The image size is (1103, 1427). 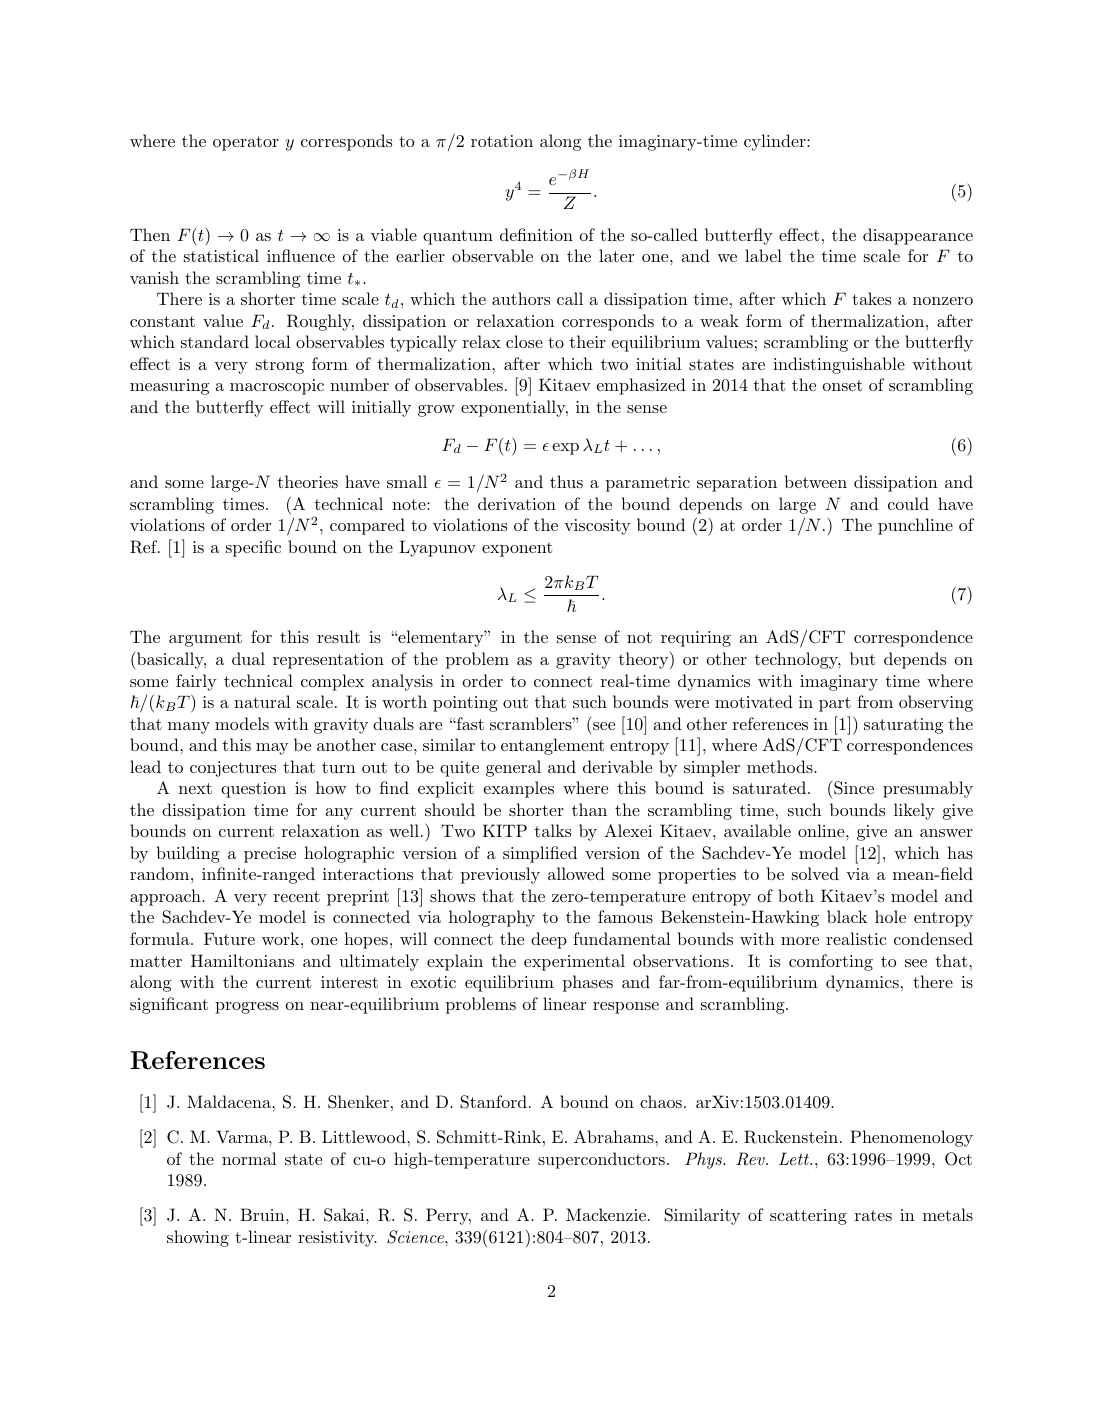 I want to click on deep, so click(x=549, y=940).
